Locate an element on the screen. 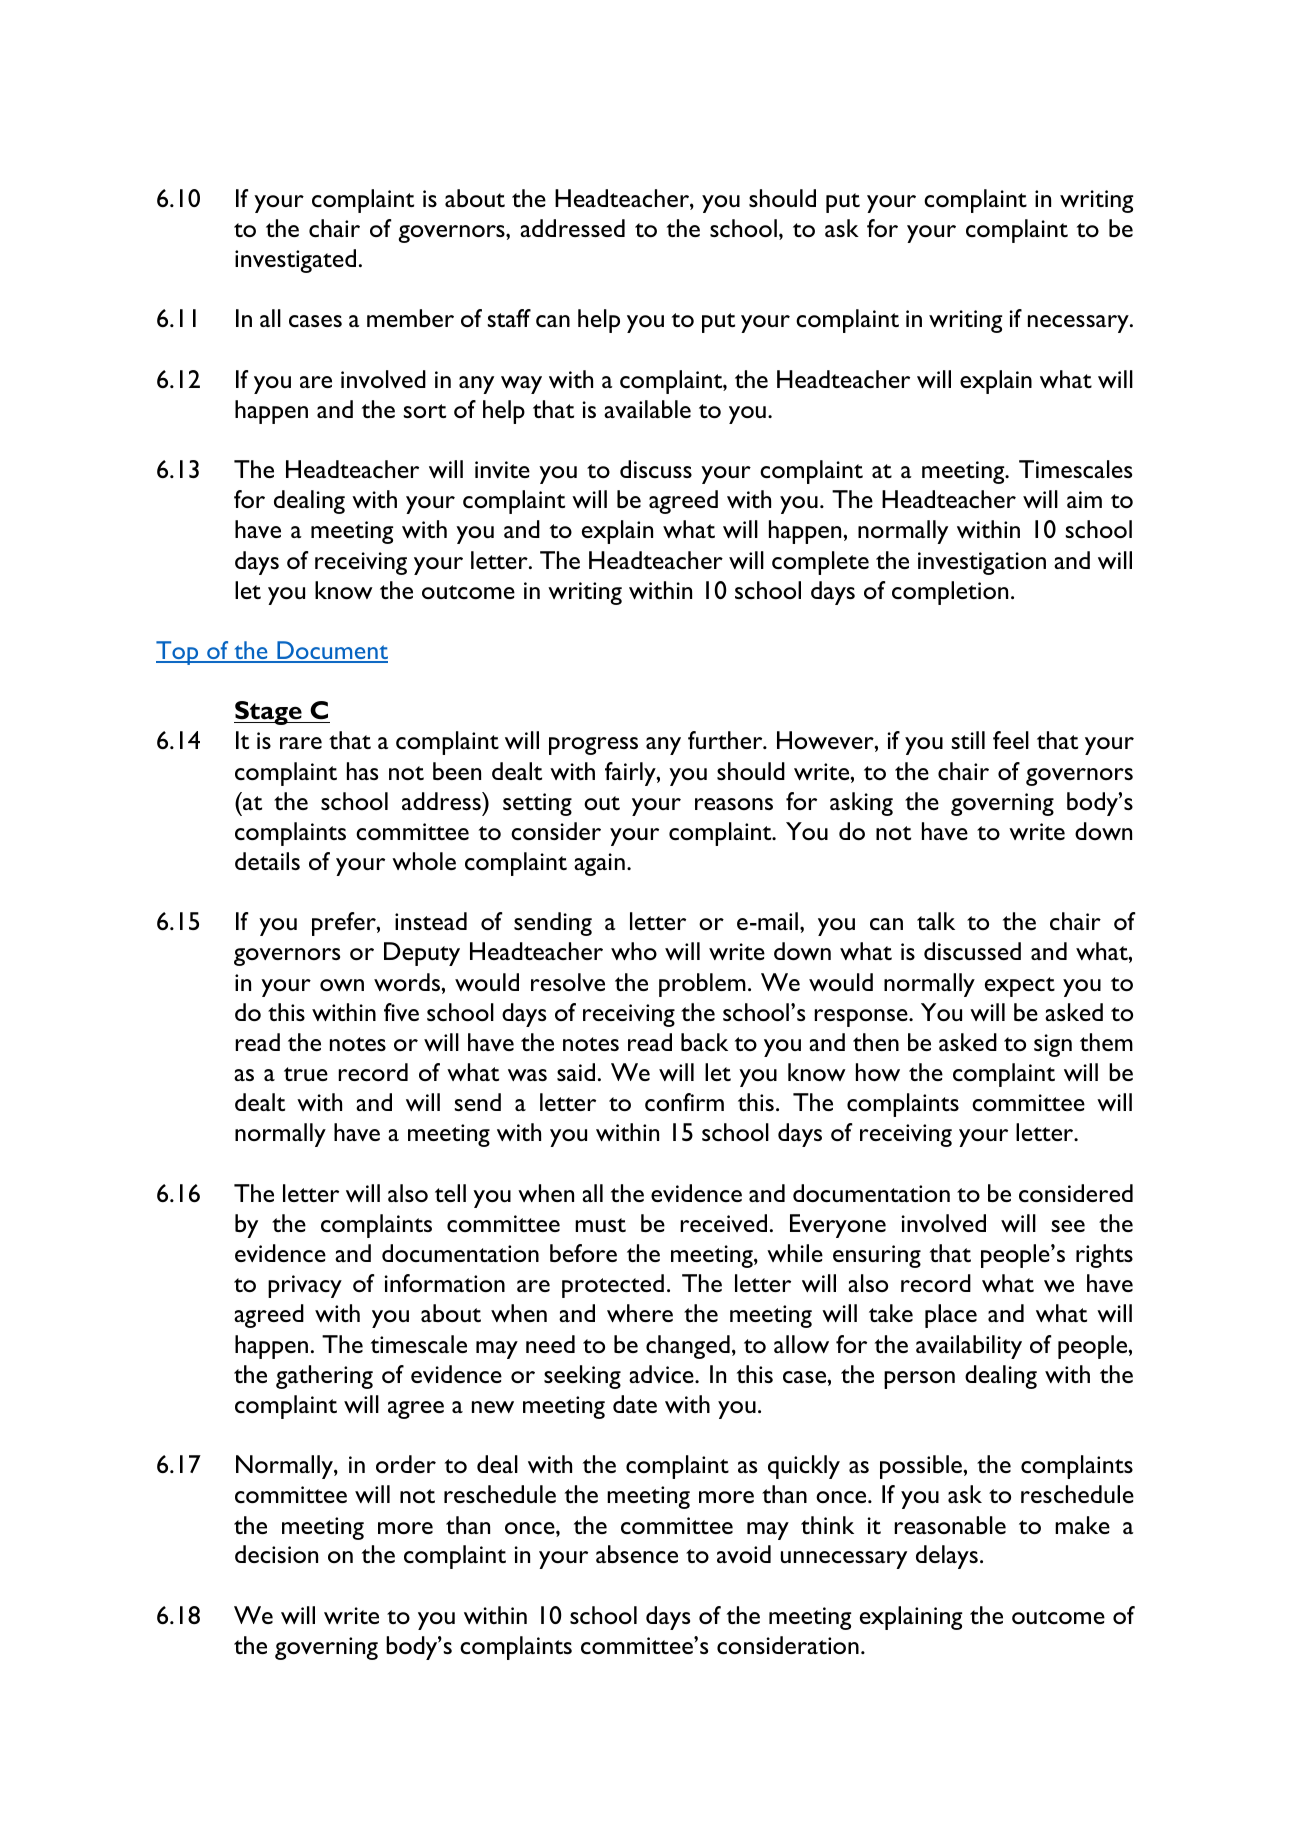 This screenshot has width=1290, height=1824. investigated is located at coordinates (295, 261).
